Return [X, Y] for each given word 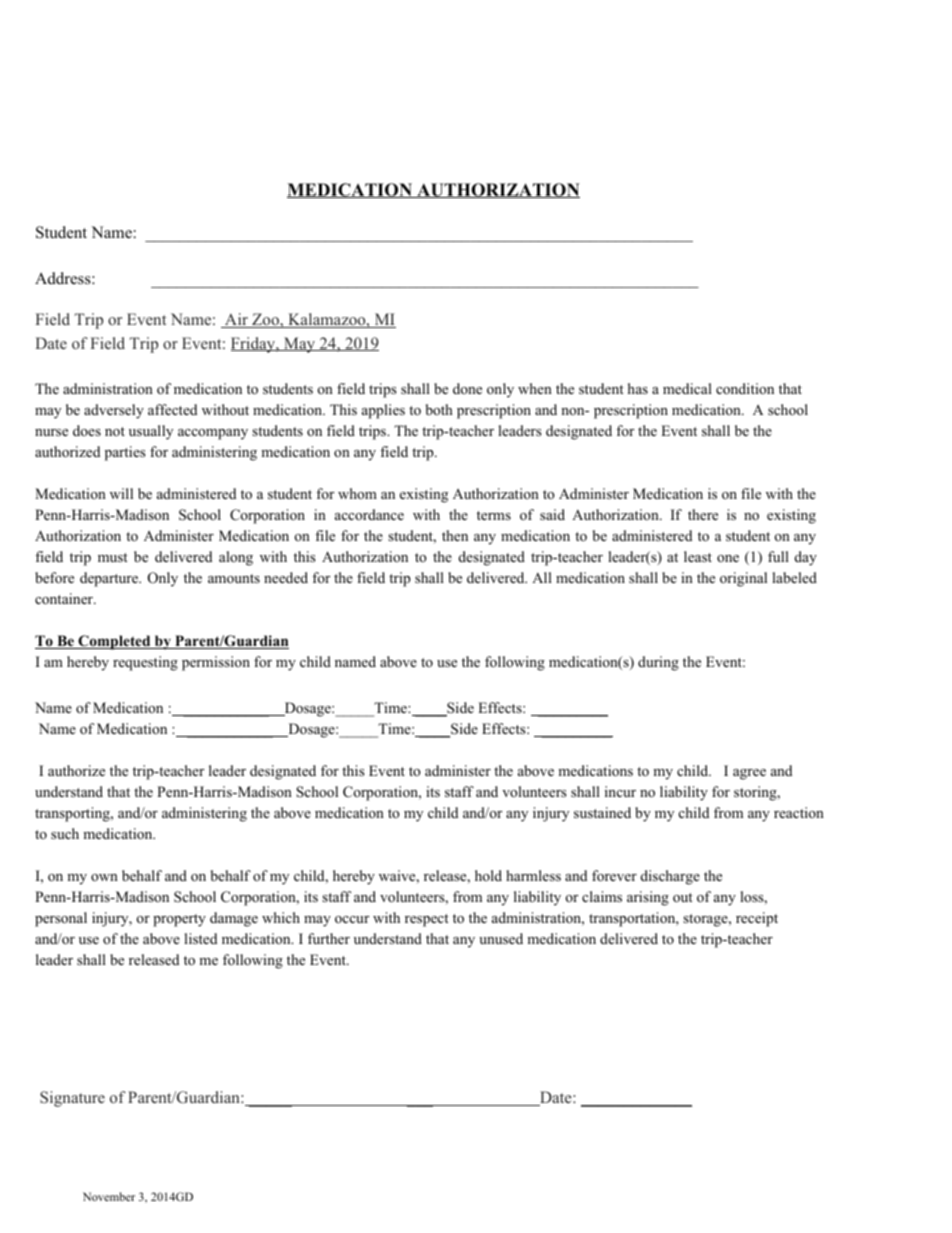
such [65, 833]
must [113, 557]
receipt [757, 919]
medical [687, 388]
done [467, 388]
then [455, 535]
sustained [602, 812]
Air [236, 320]
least [698, 556]
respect [427, 920]
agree [749, 774]
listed [200, 938]
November [109, 1196]
